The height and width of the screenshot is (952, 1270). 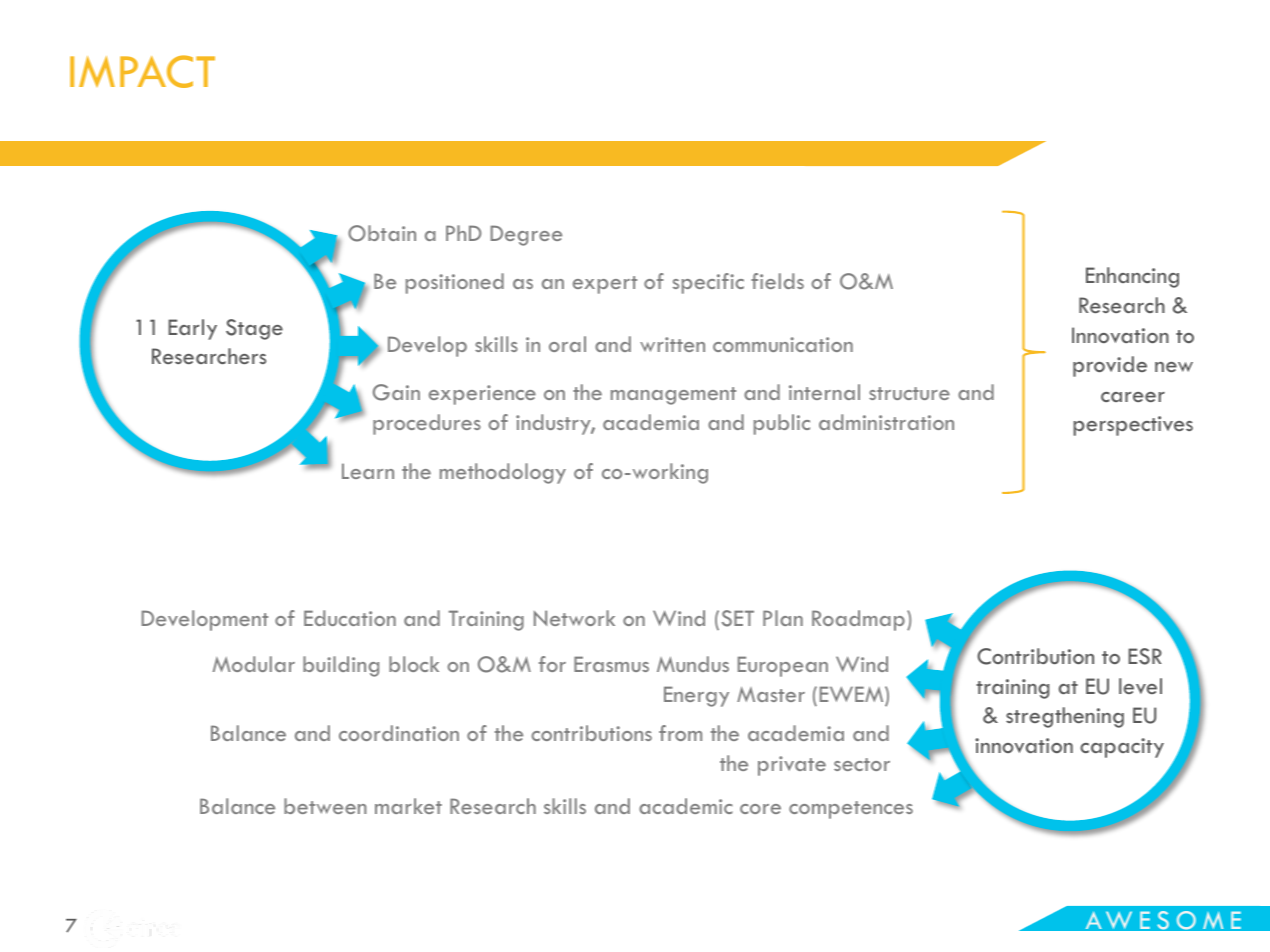 What do you see at coordinates (142, 71) in the screenshot?
I see `IMPACT` at bounding box center [142, 71].
